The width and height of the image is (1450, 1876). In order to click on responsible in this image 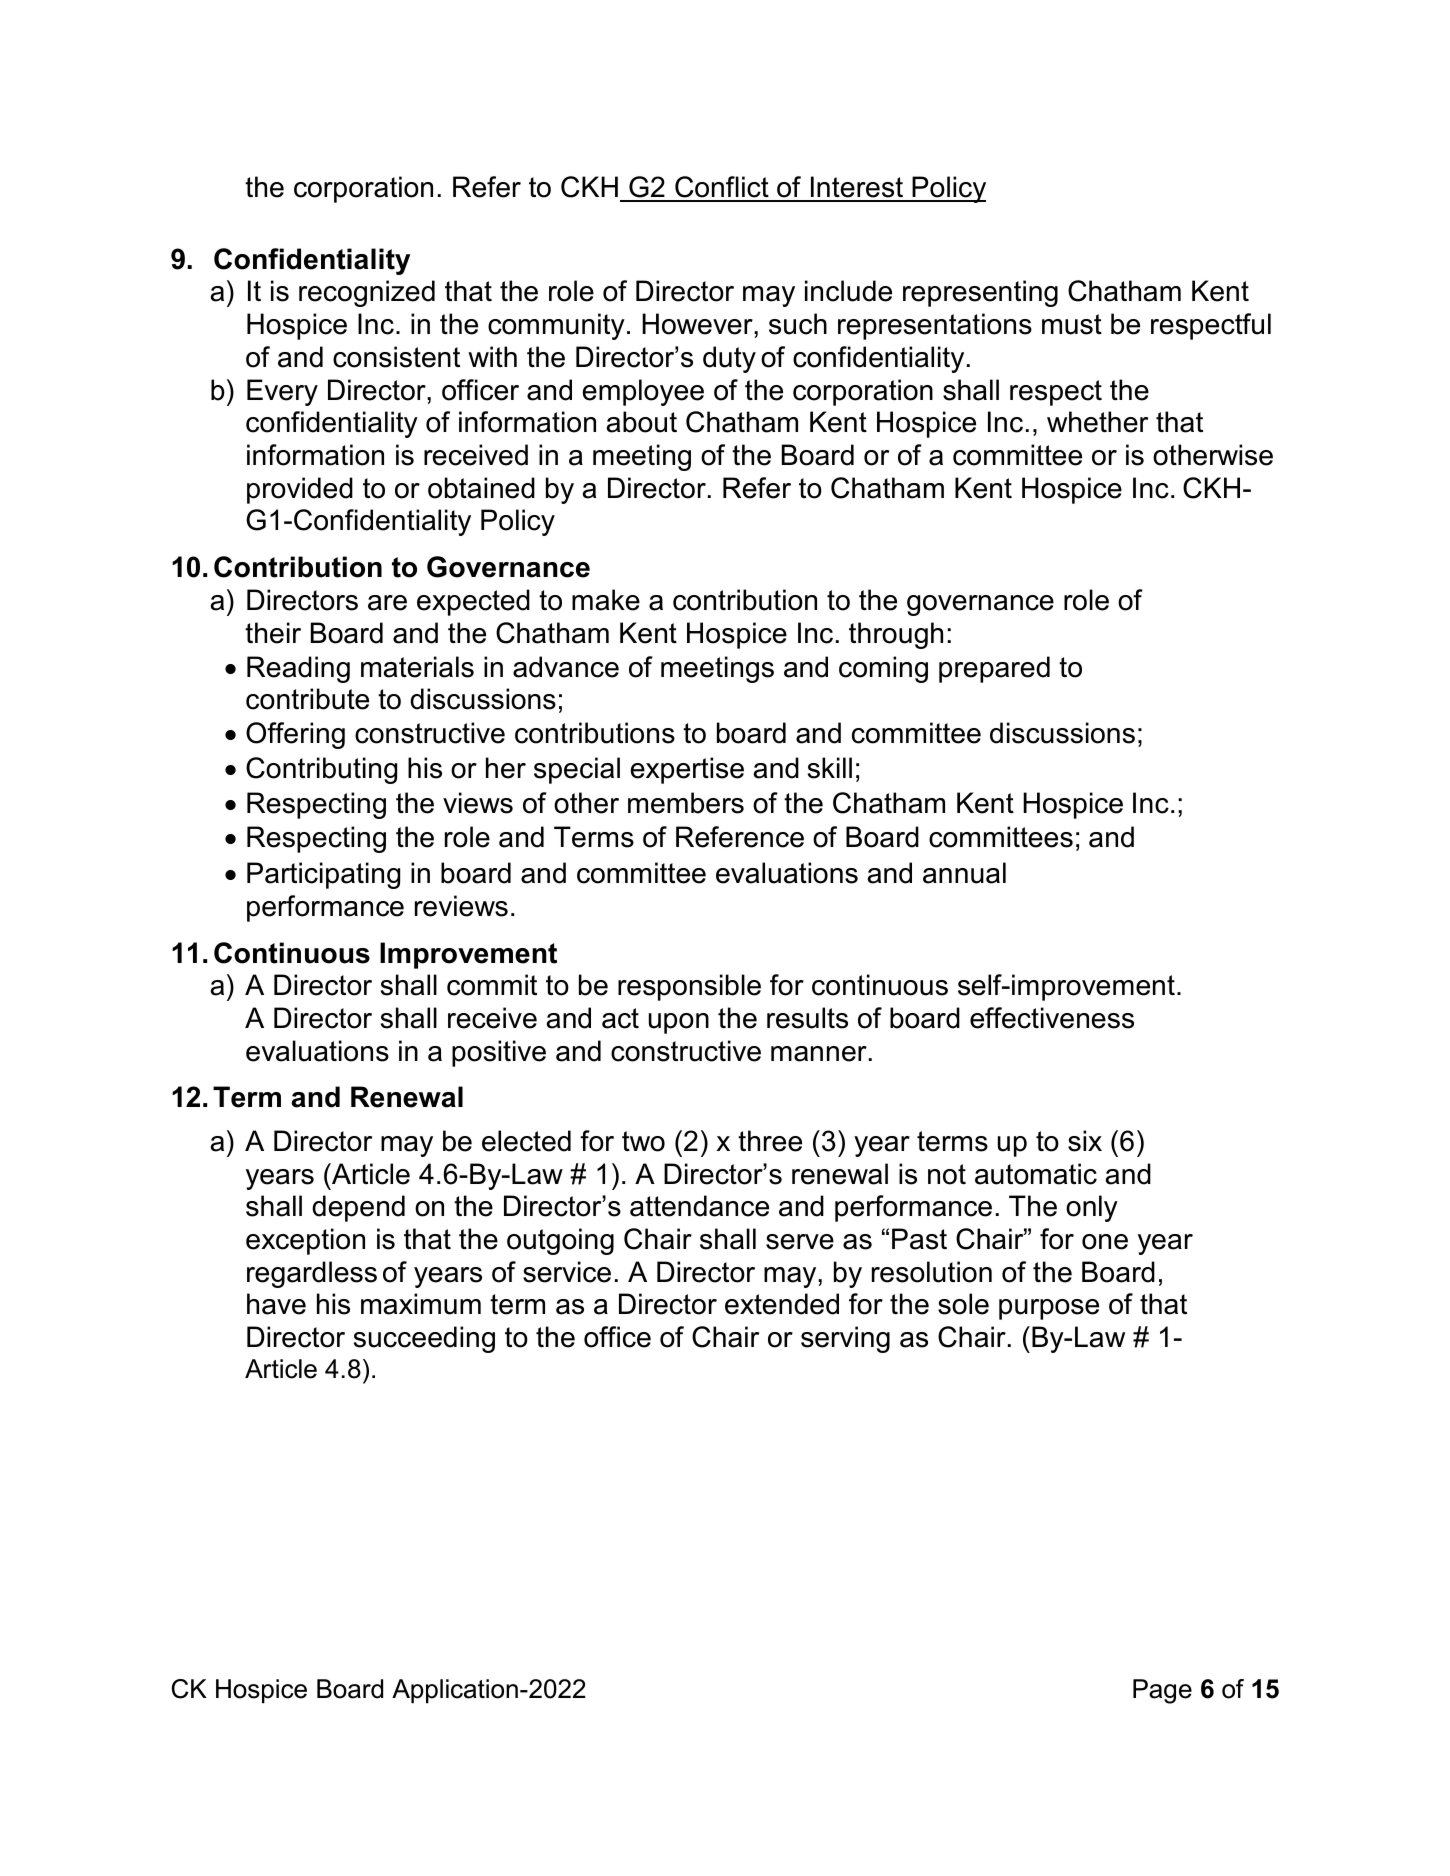, I will do `click(689, 987)`.
